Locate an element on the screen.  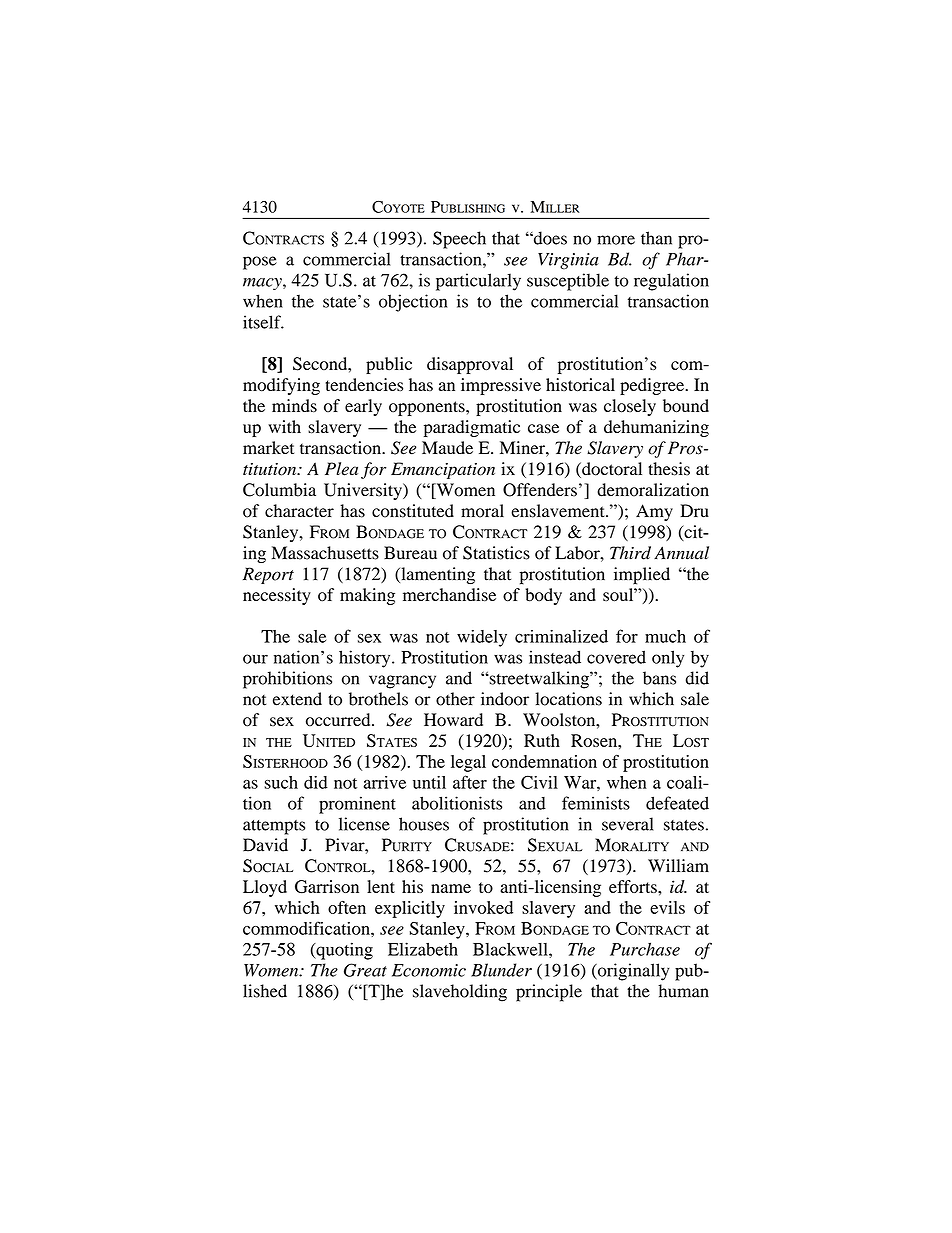
public is located at coordinates (389, 365).
